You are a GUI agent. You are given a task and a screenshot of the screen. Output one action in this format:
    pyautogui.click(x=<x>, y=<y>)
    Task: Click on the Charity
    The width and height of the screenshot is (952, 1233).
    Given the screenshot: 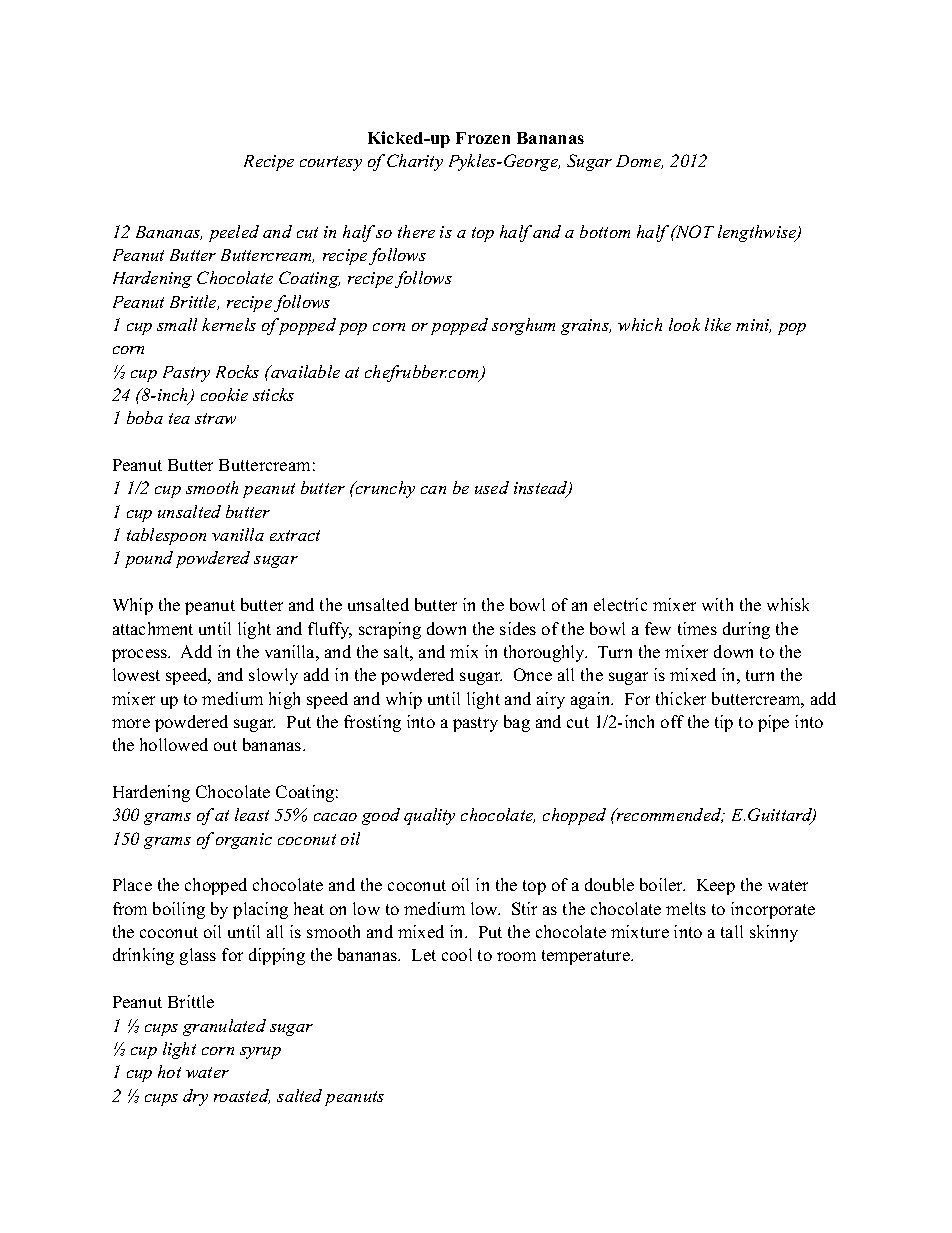 What is the action you would take?
    pyautogui.click(x=415, y=162)
